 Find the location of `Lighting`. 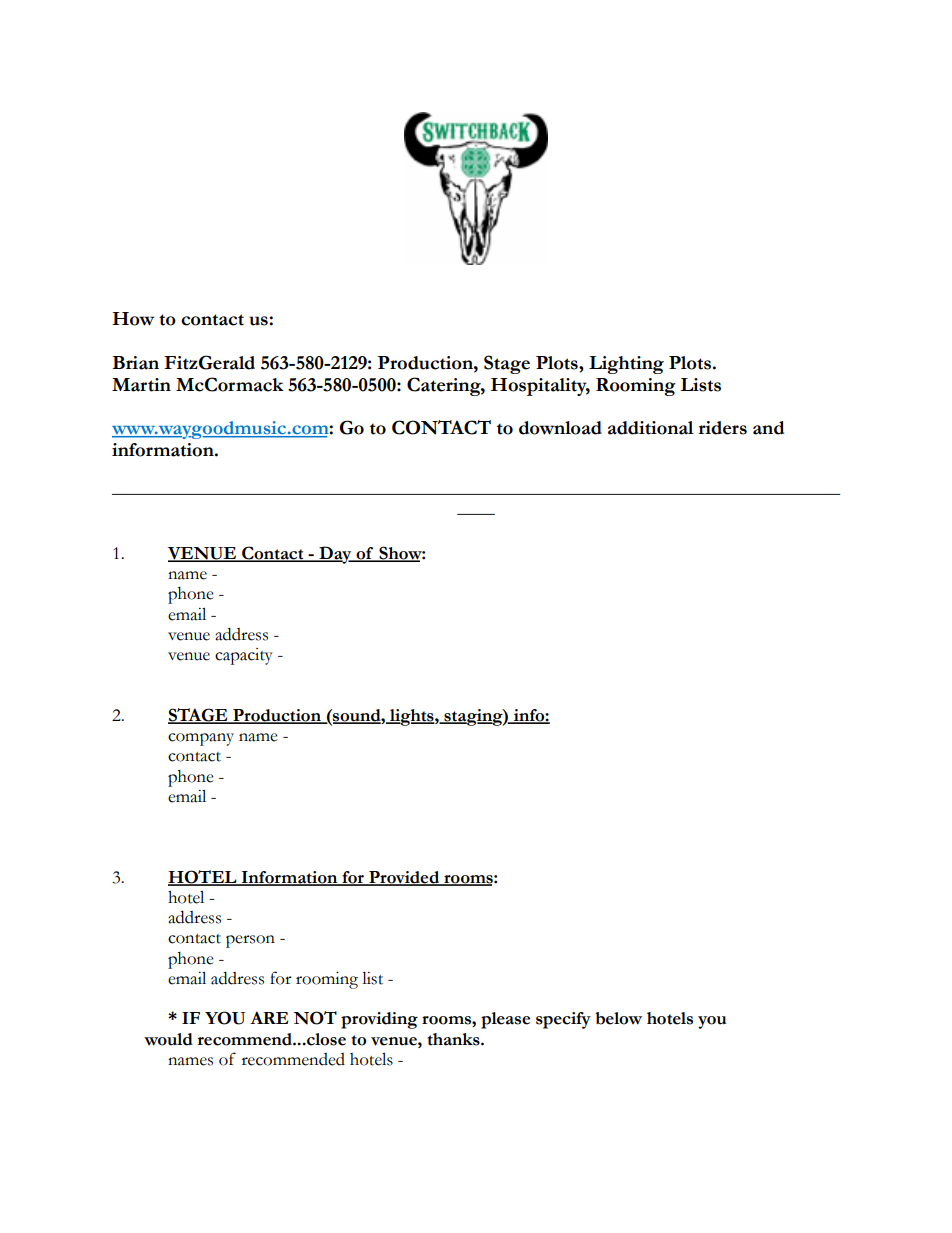

Lighting is located at coordinates (626, 365).
